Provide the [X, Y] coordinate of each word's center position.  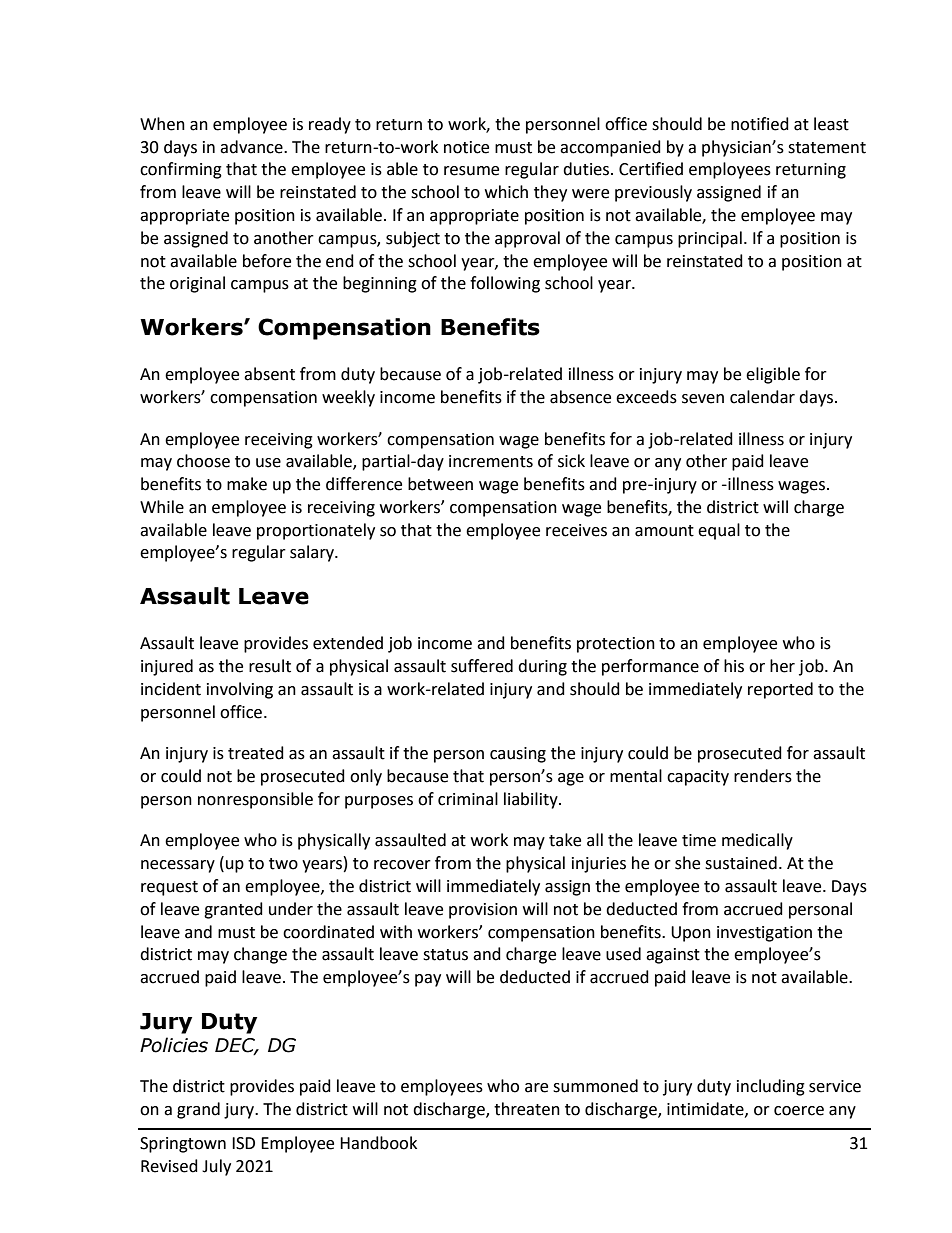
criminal [468, 799]
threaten [527, 1109]
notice [466, 147]
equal [719, 531]
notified [760, 124]
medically [757, 841]
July [216, 1167]
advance [252, 147]
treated [256, 753]
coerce [799, 1111]
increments [491, 461]
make [247, 484]
